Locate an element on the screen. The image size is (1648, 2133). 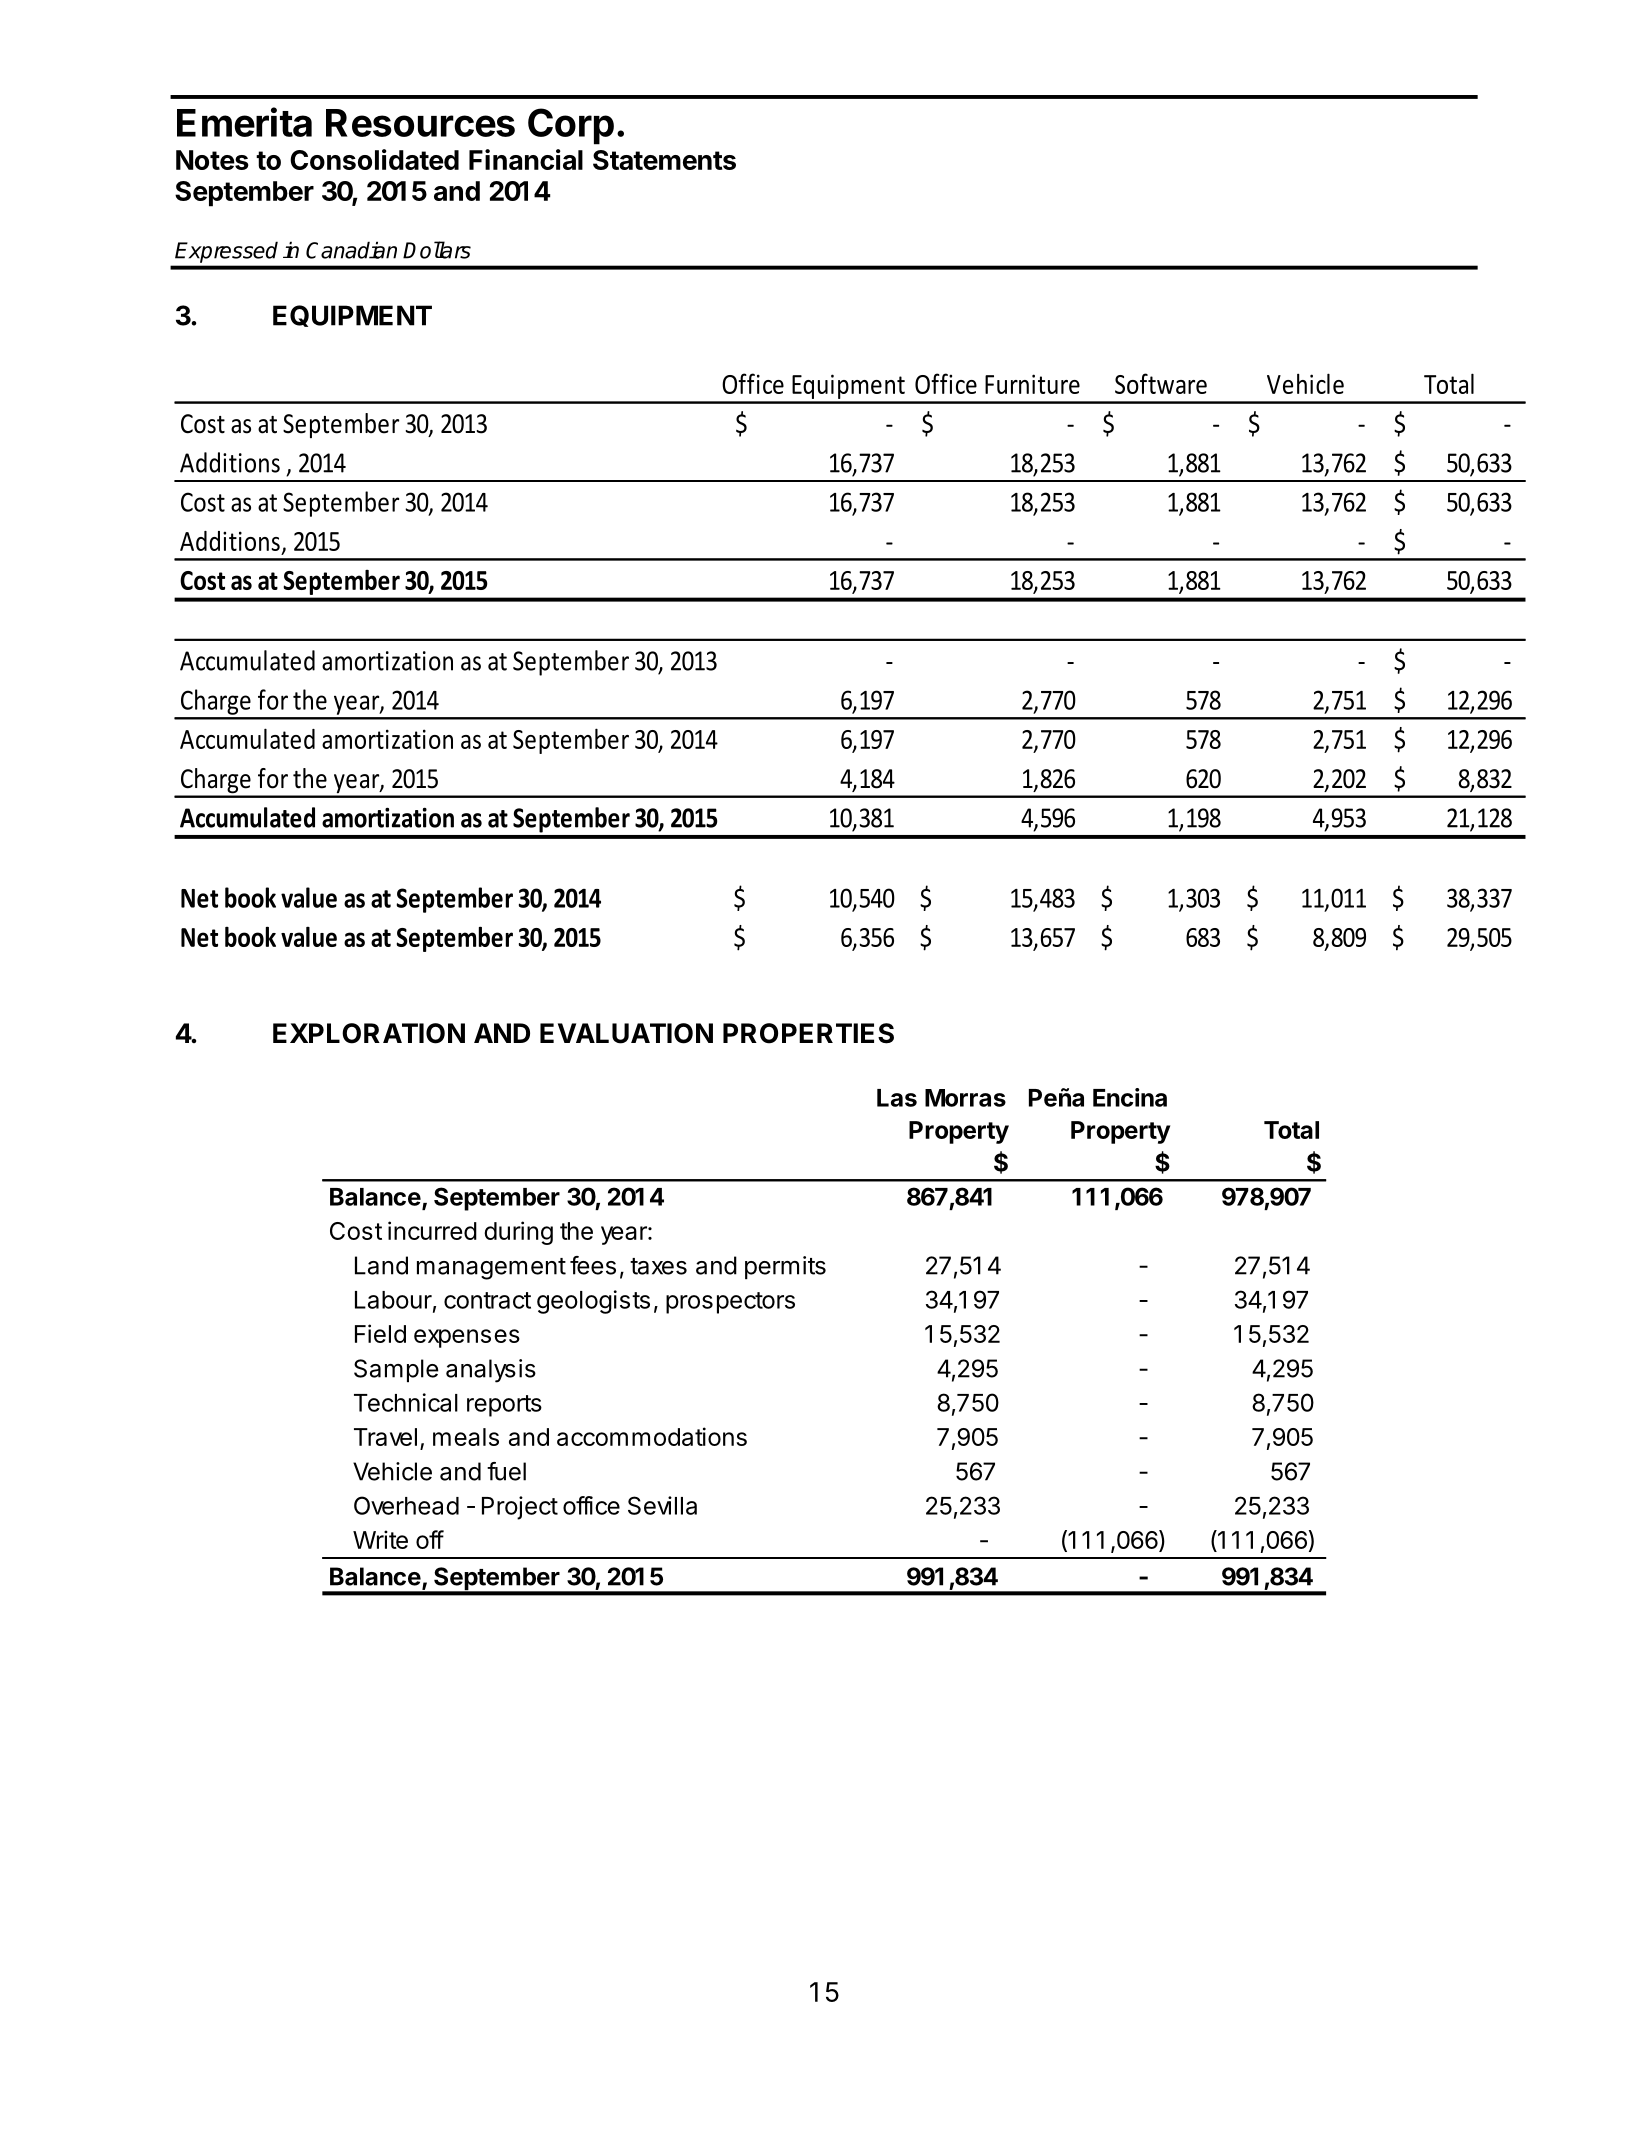
Canadian is located at coordinates (351, 250).
